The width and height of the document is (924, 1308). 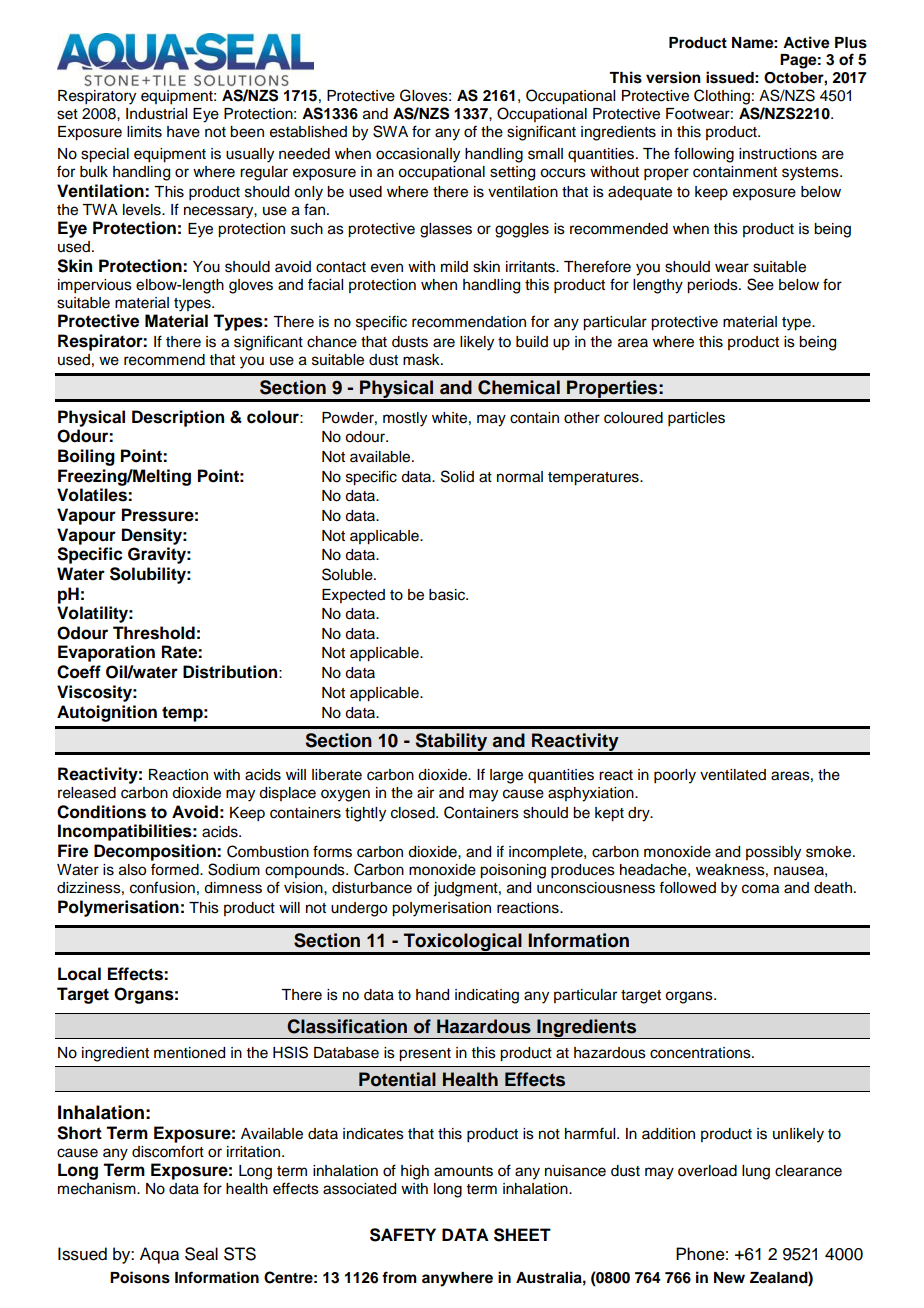 I want to click on New, so click(x=729, y=1278).
